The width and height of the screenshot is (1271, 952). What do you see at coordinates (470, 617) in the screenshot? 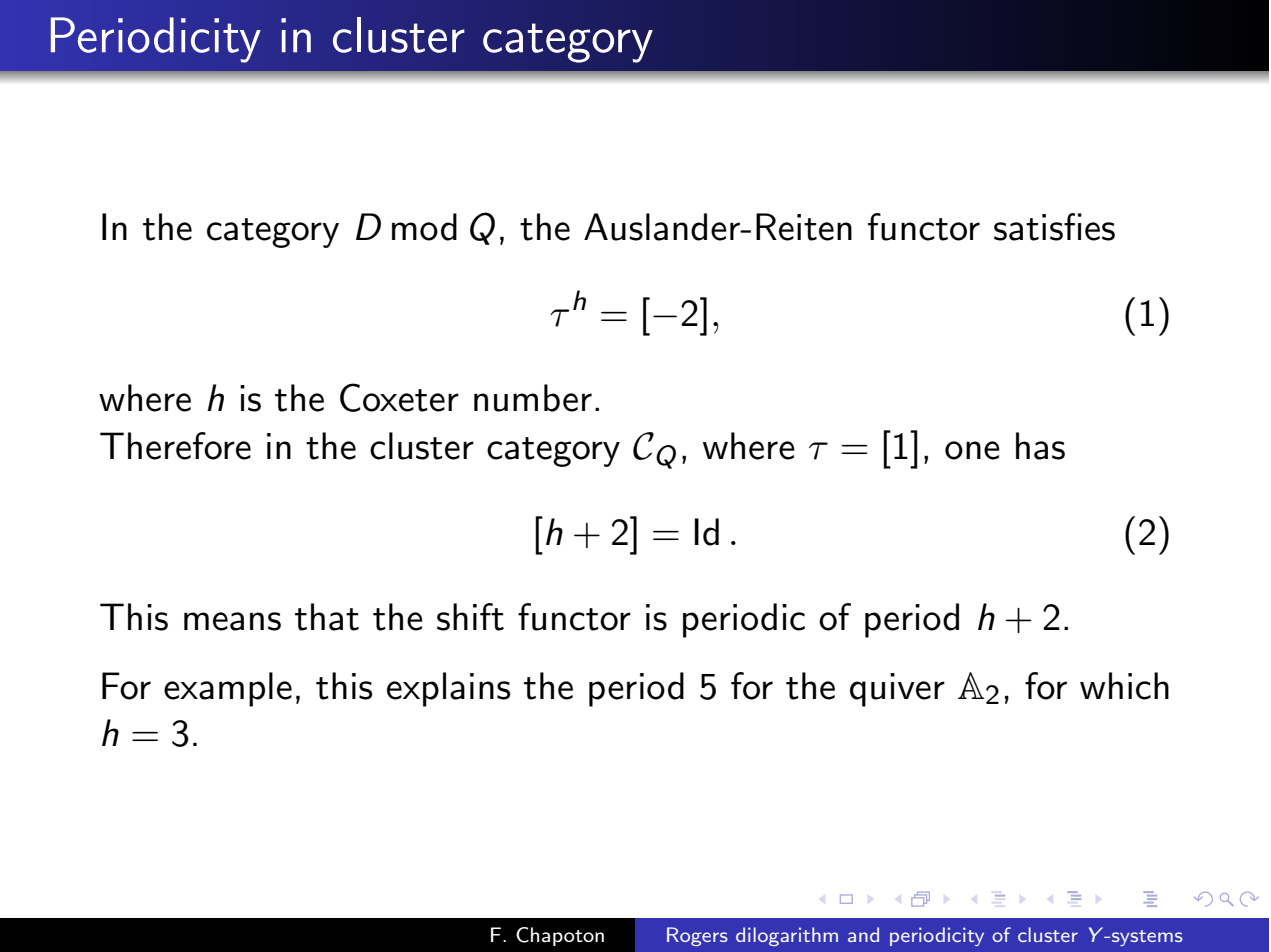
I see `shift` at bounding box center [470, 617].
